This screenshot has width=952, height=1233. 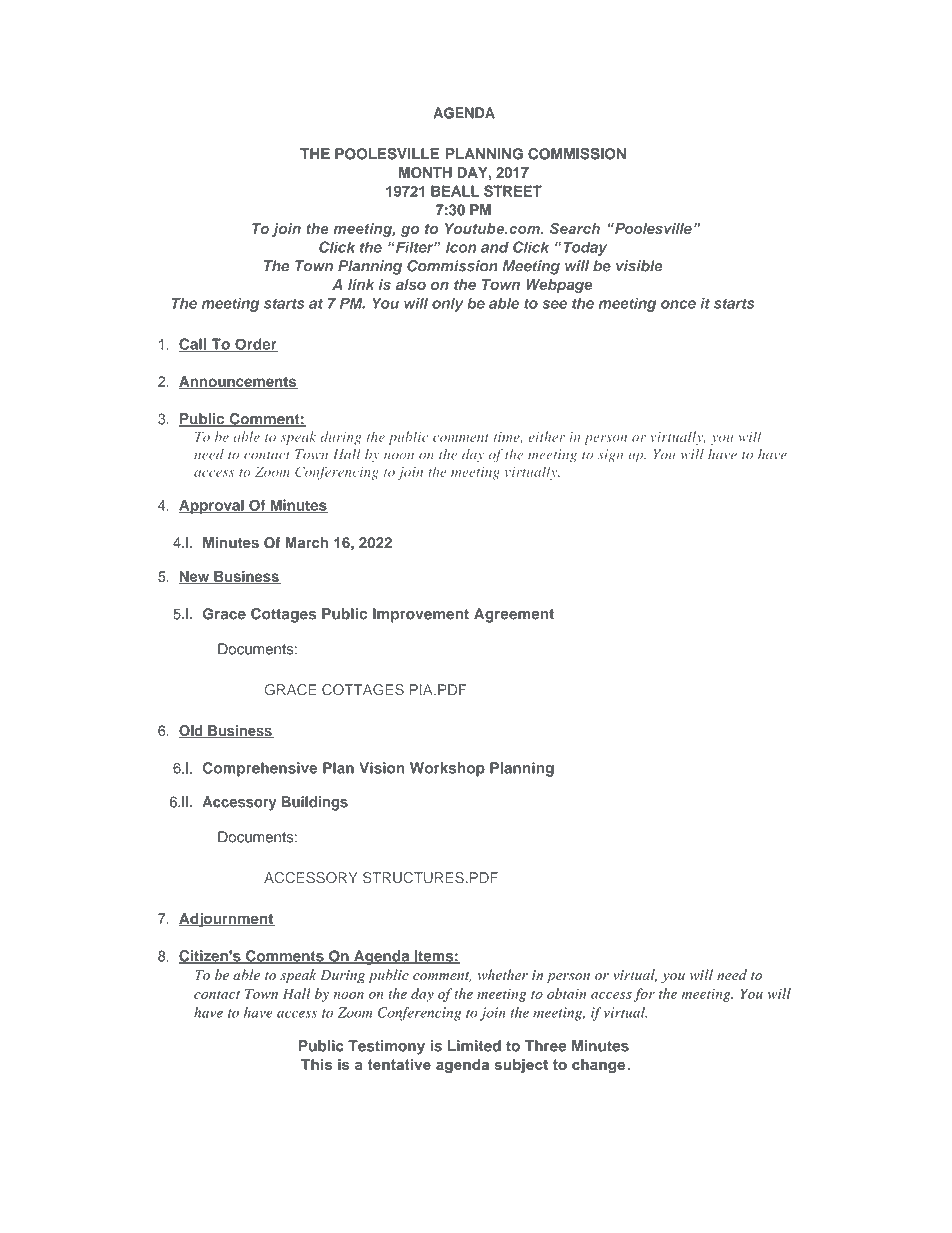 What do you see at coordinates (195, 578) in the screenshot?
I see `New` at bounding box center [195, 578].
